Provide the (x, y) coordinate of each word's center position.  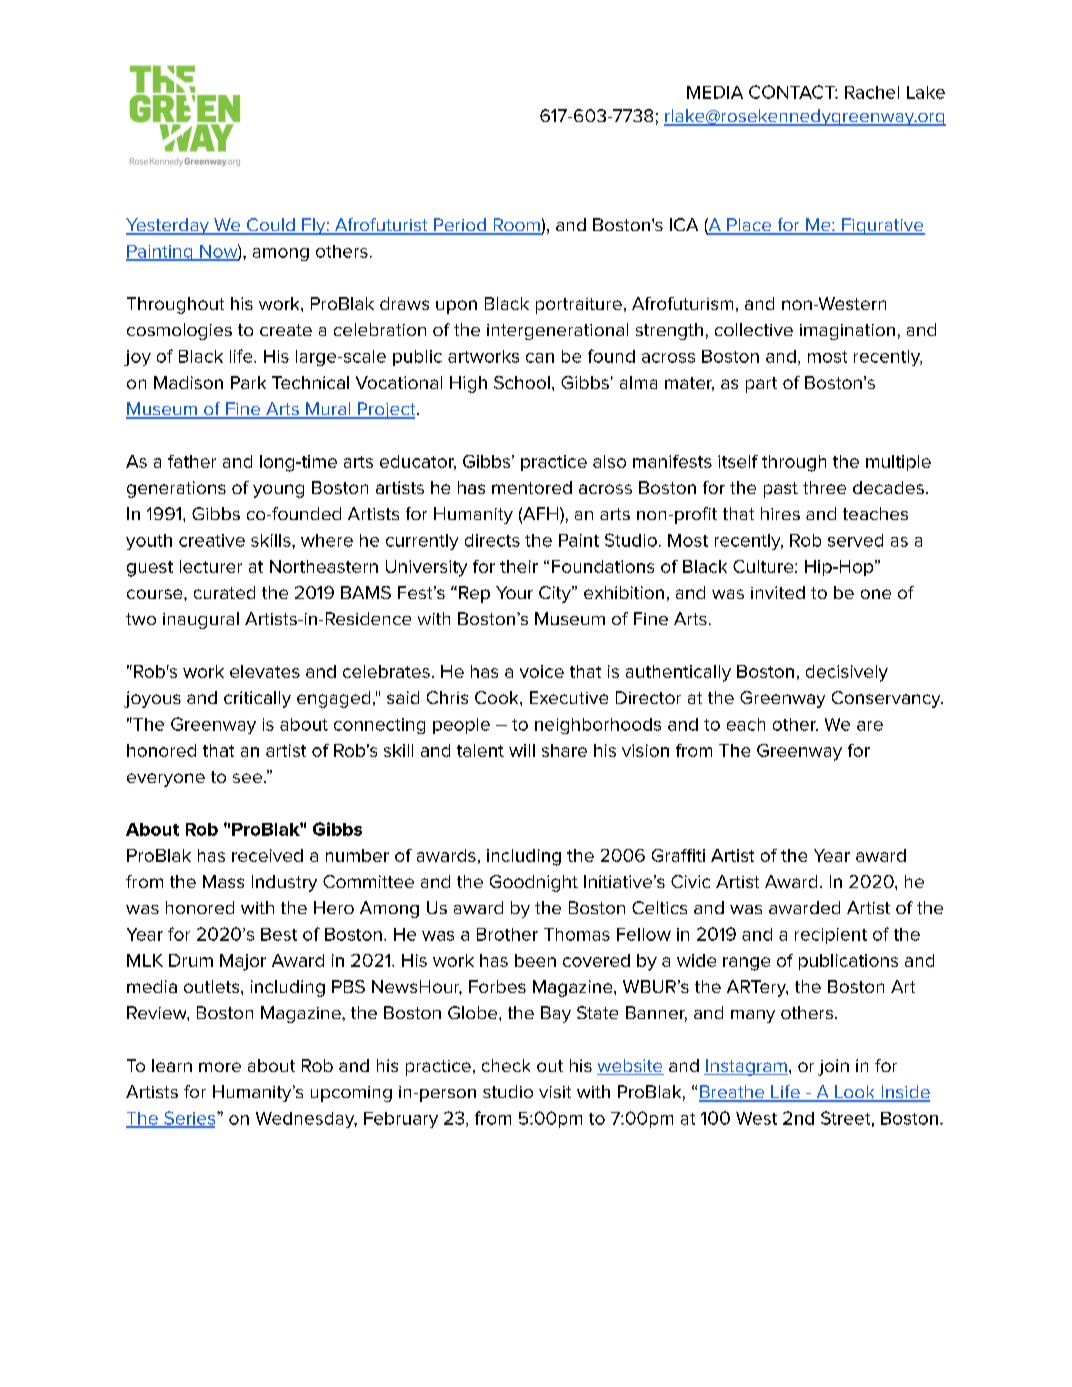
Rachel (872, 92)
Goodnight (534, 883)
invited (778, 592)
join (833, 1067)
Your (514, 592)
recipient (831, 936)
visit (555, 1092)
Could (271, 226)
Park (248, 382)
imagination (847, 332)
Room (516, 226)
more (220, 1067)
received (267, 855)
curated (224, 592)
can (540, 358)
